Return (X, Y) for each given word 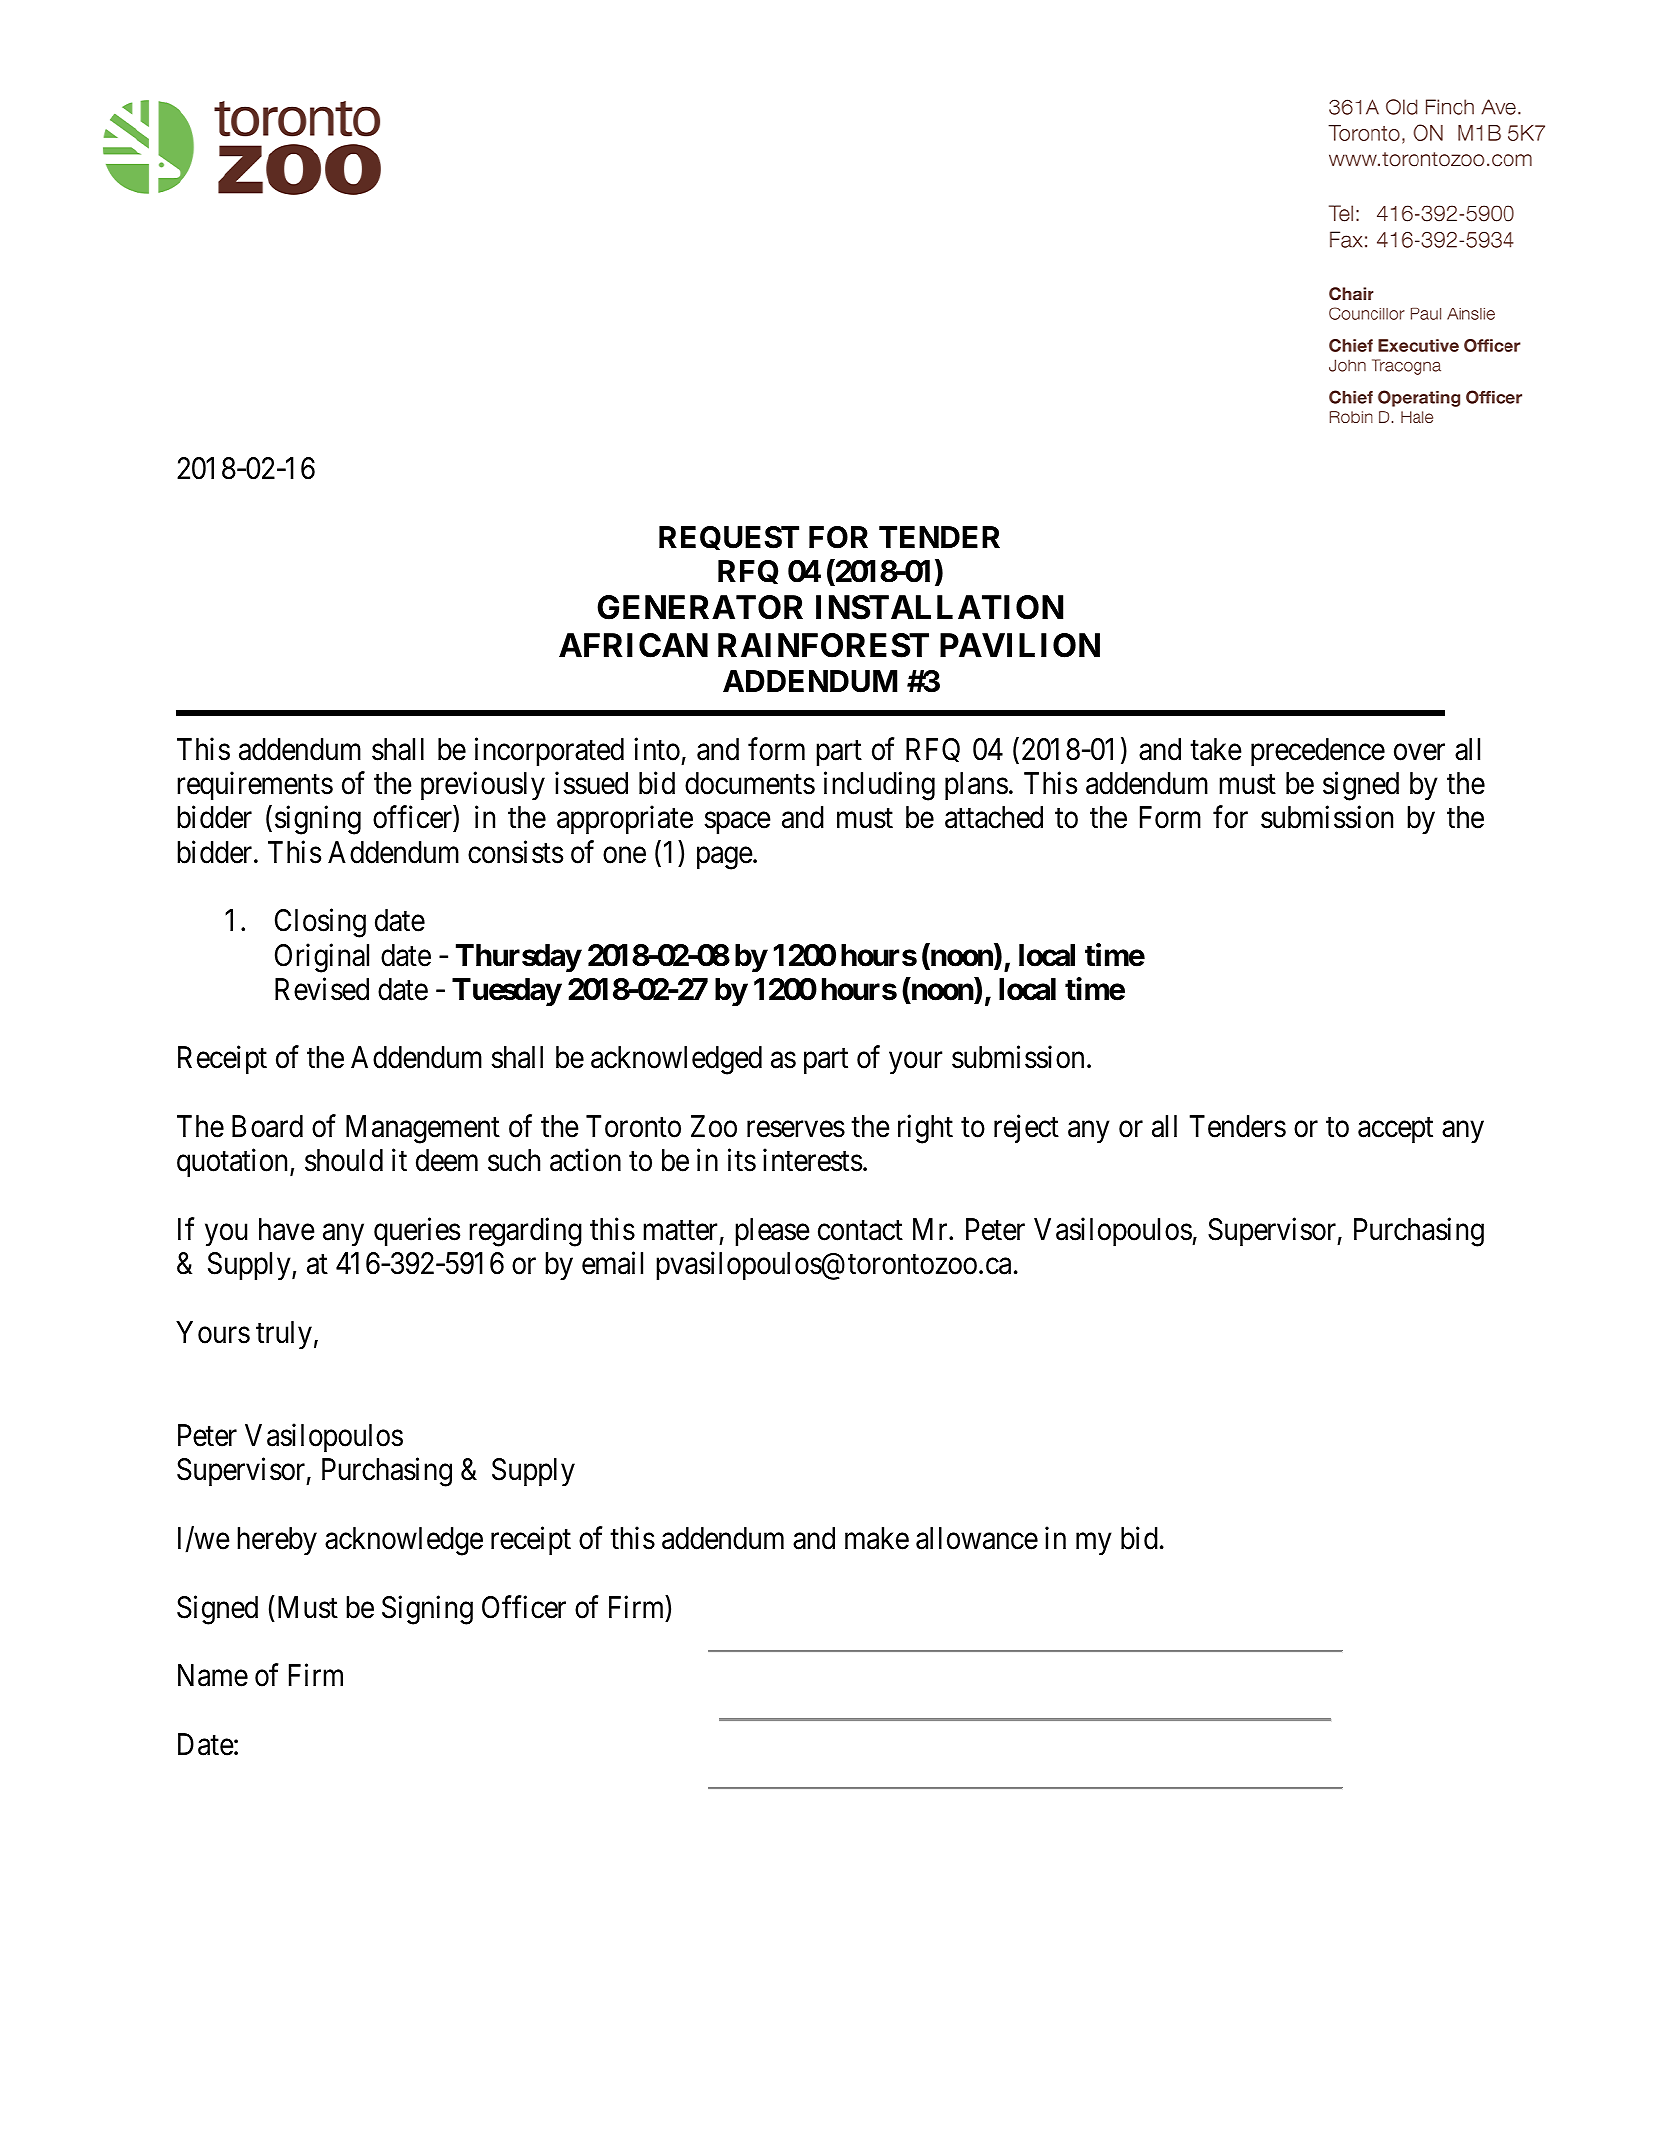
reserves (796, 1129)
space (738, 823)
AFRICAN (633, 645)
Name (213, 1675)
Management (423, 1129)
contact (860, 1231)
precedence (1318, 752)
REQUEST (729, 538)
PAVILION (1020, 645)
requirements (255, 786)
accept (1395, 1130)
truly (284, 1335)
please (772, 1232)
